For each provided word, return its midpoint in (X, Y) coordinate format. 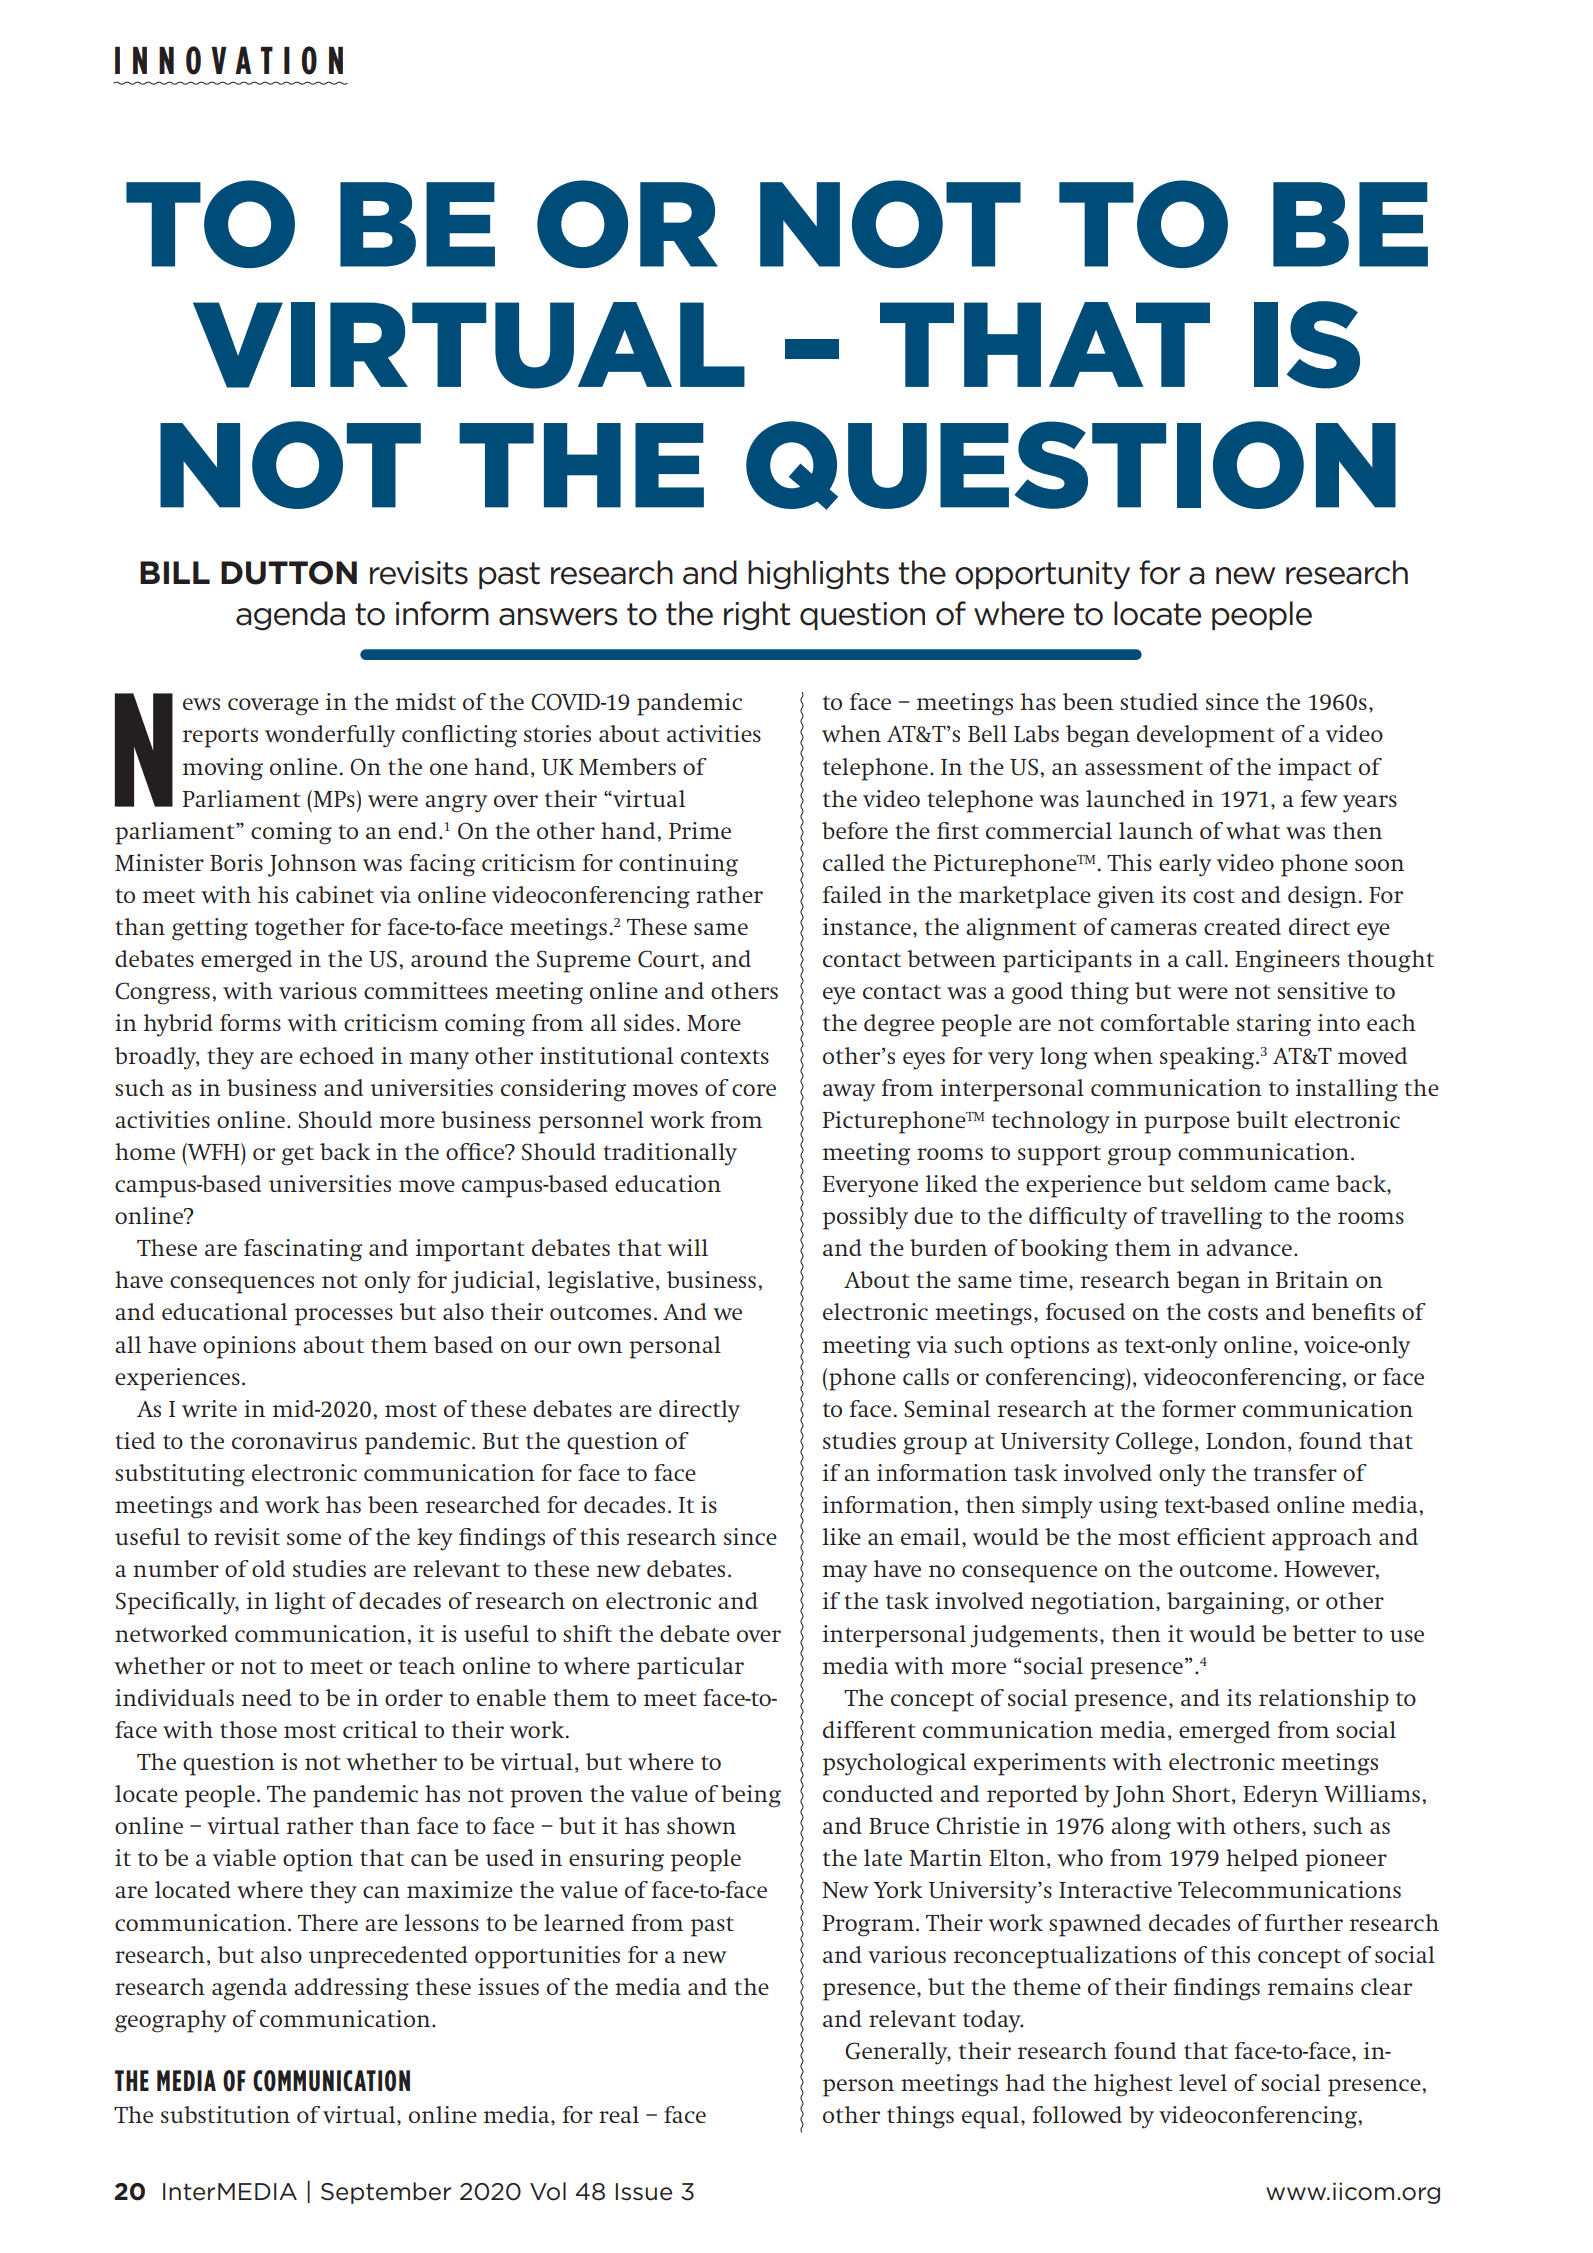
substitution (225, 2114)
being (751, 1796)
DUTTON (289, 573)
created (1242, 926)
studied (1159, 701)
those (248, 1729)
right (757, 615)
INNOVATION (229, 60)
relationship (1324, 1700)
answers (558, 617)
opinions (249, 1347)
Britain (1312, 1279)
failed (852, 894)
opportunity (1042, 575)
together (299, 929)
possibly (865, 1218)
